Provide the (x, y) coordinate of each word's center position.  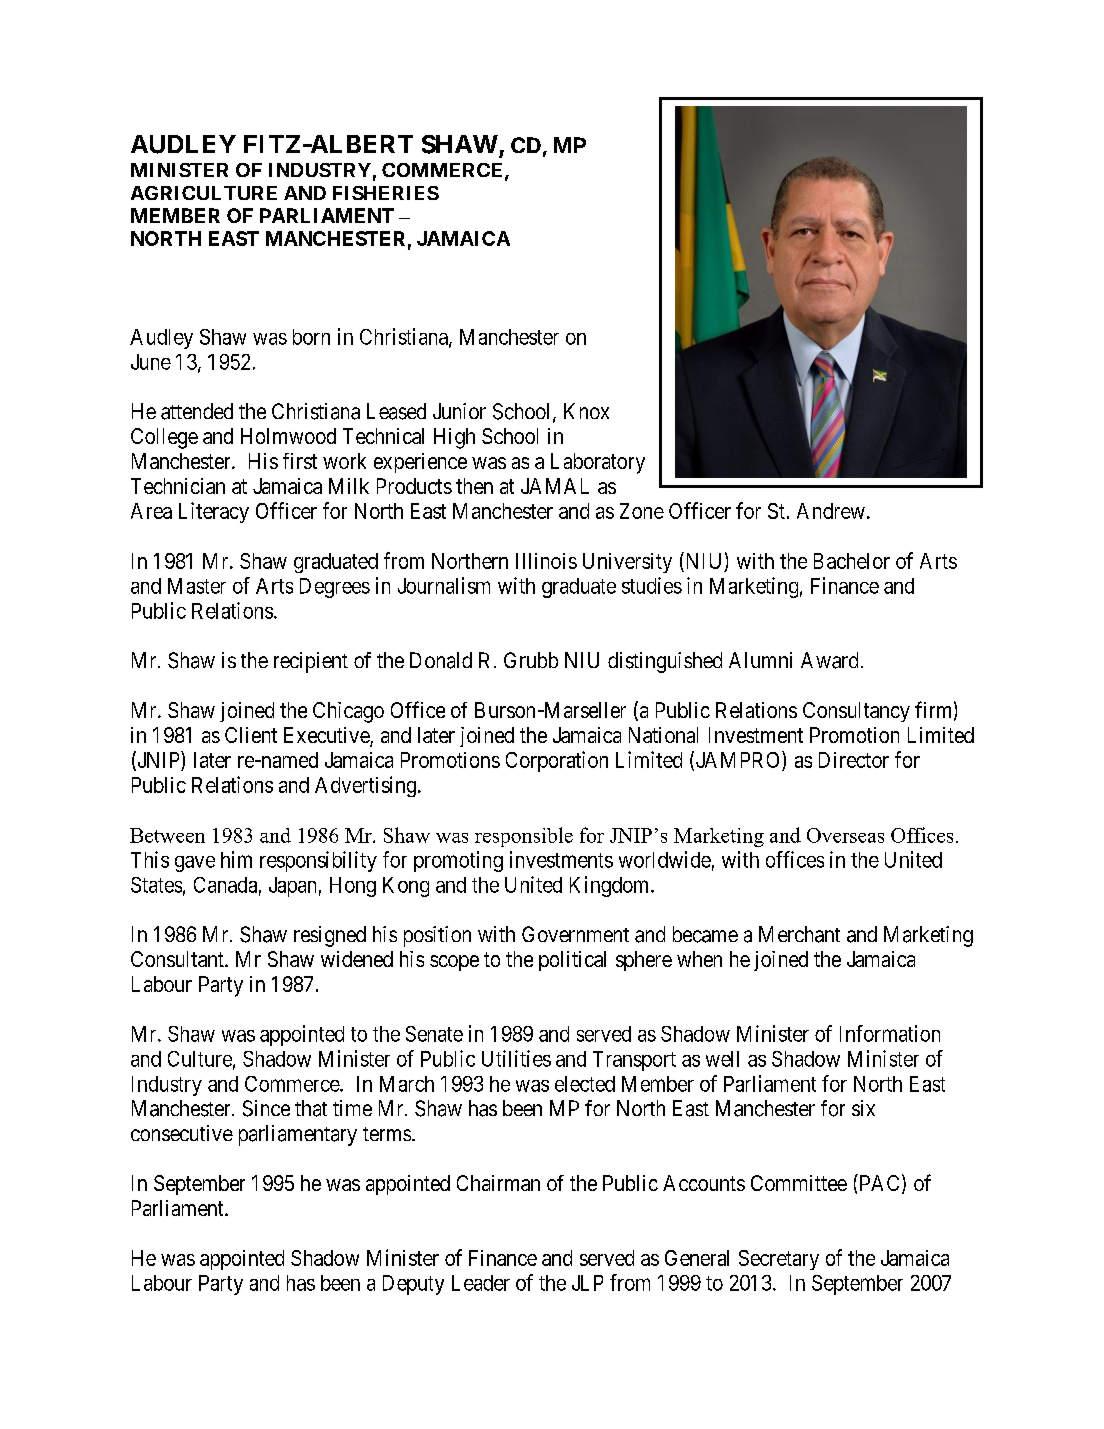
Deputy (413, 1285)
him (236, 859)
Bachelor (852, 561)
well (722, 1059)
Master (197, 586)
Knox (586, 411)
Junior (459, 411)
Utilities (516, 1058)
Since (266, 1108)
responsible (524, 837)
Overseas (845, 835)
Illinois (546, 561)
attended (197, 411)
